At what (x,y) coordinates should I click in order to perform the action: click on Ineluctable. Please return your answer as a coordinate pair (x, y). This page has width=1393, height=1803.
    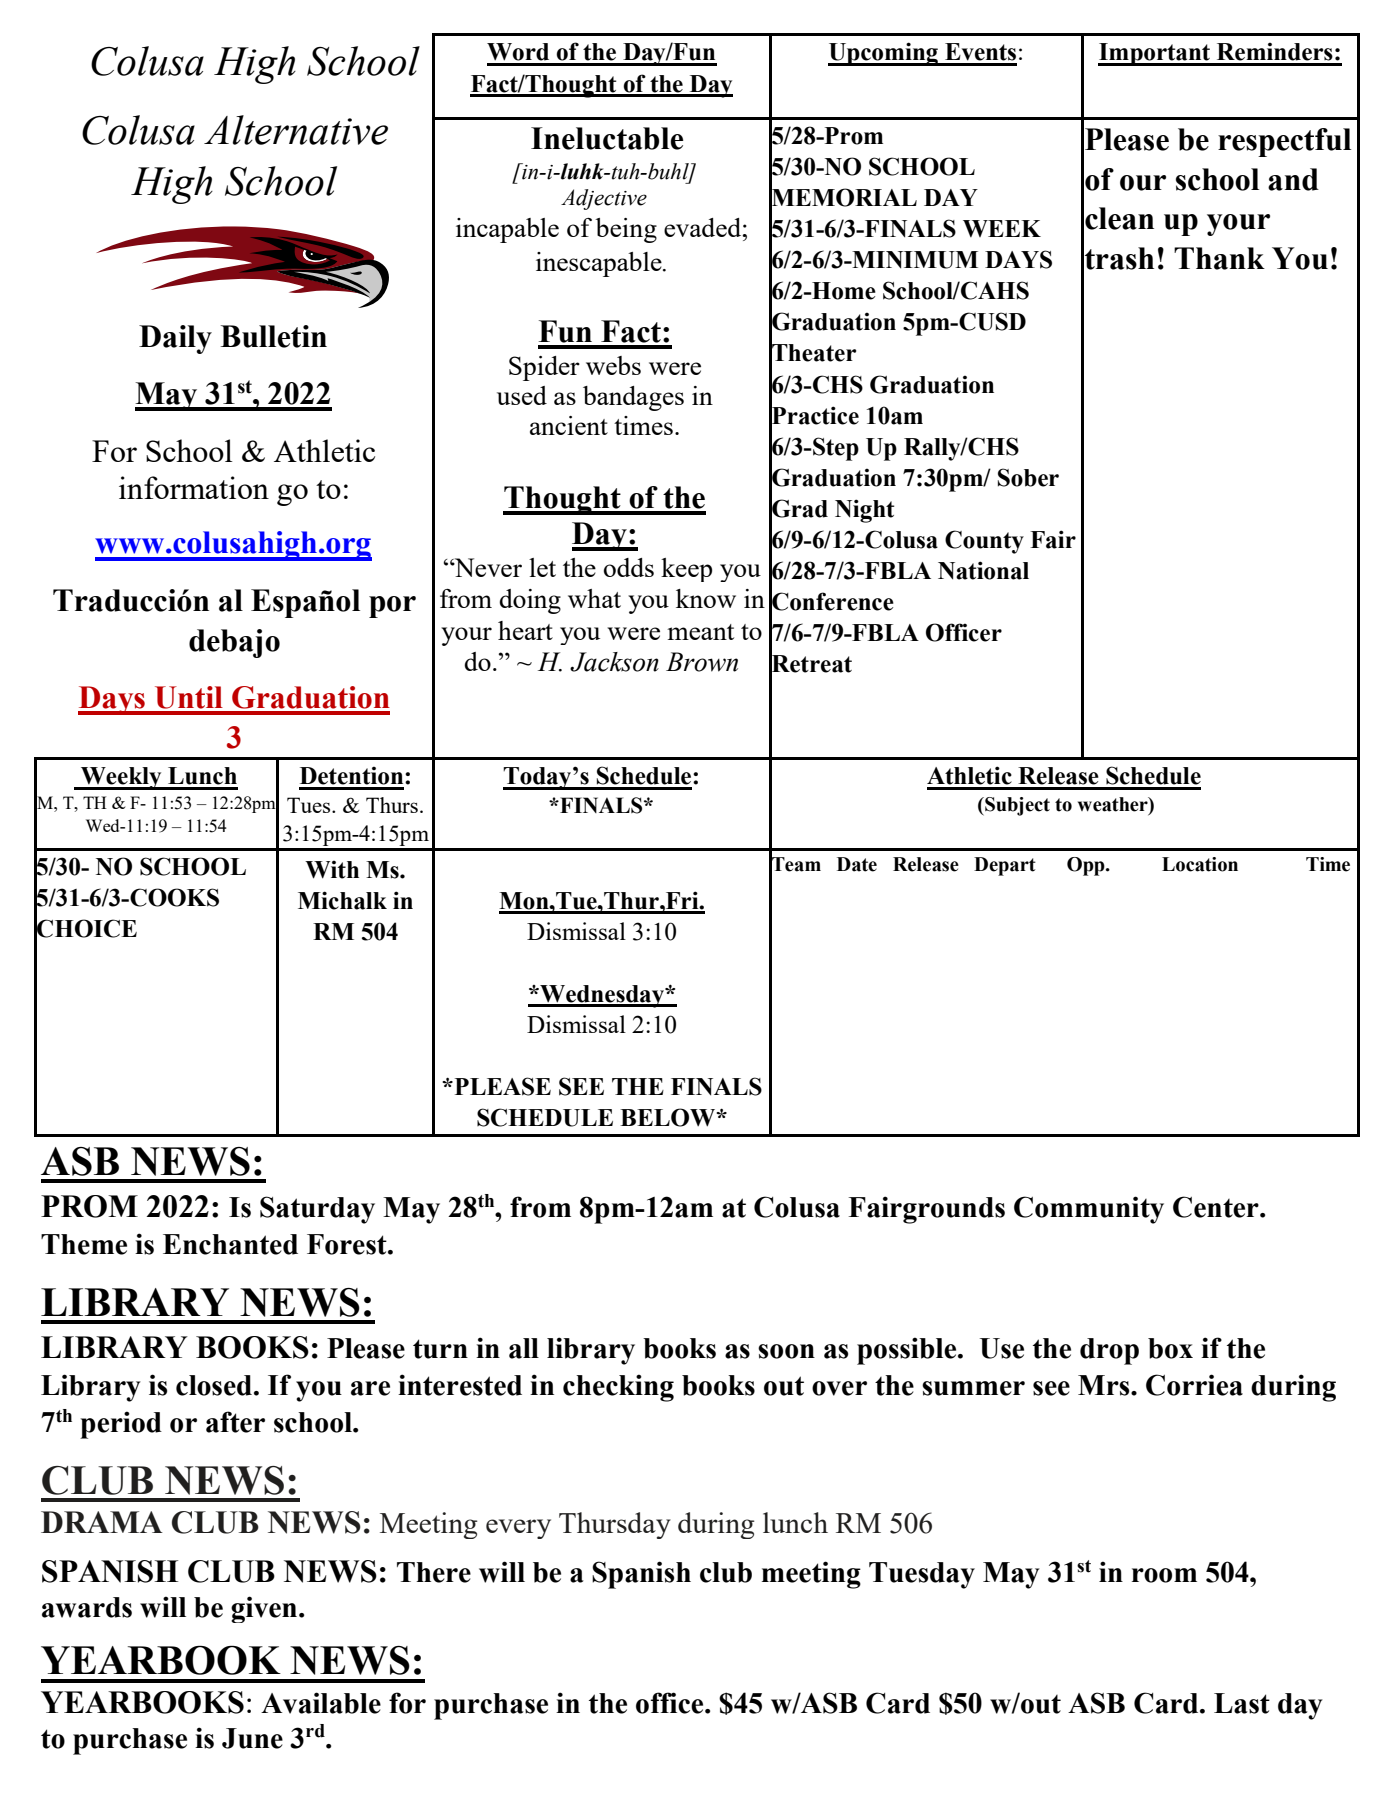
    Looking at the image, I should click on (607, 138).
